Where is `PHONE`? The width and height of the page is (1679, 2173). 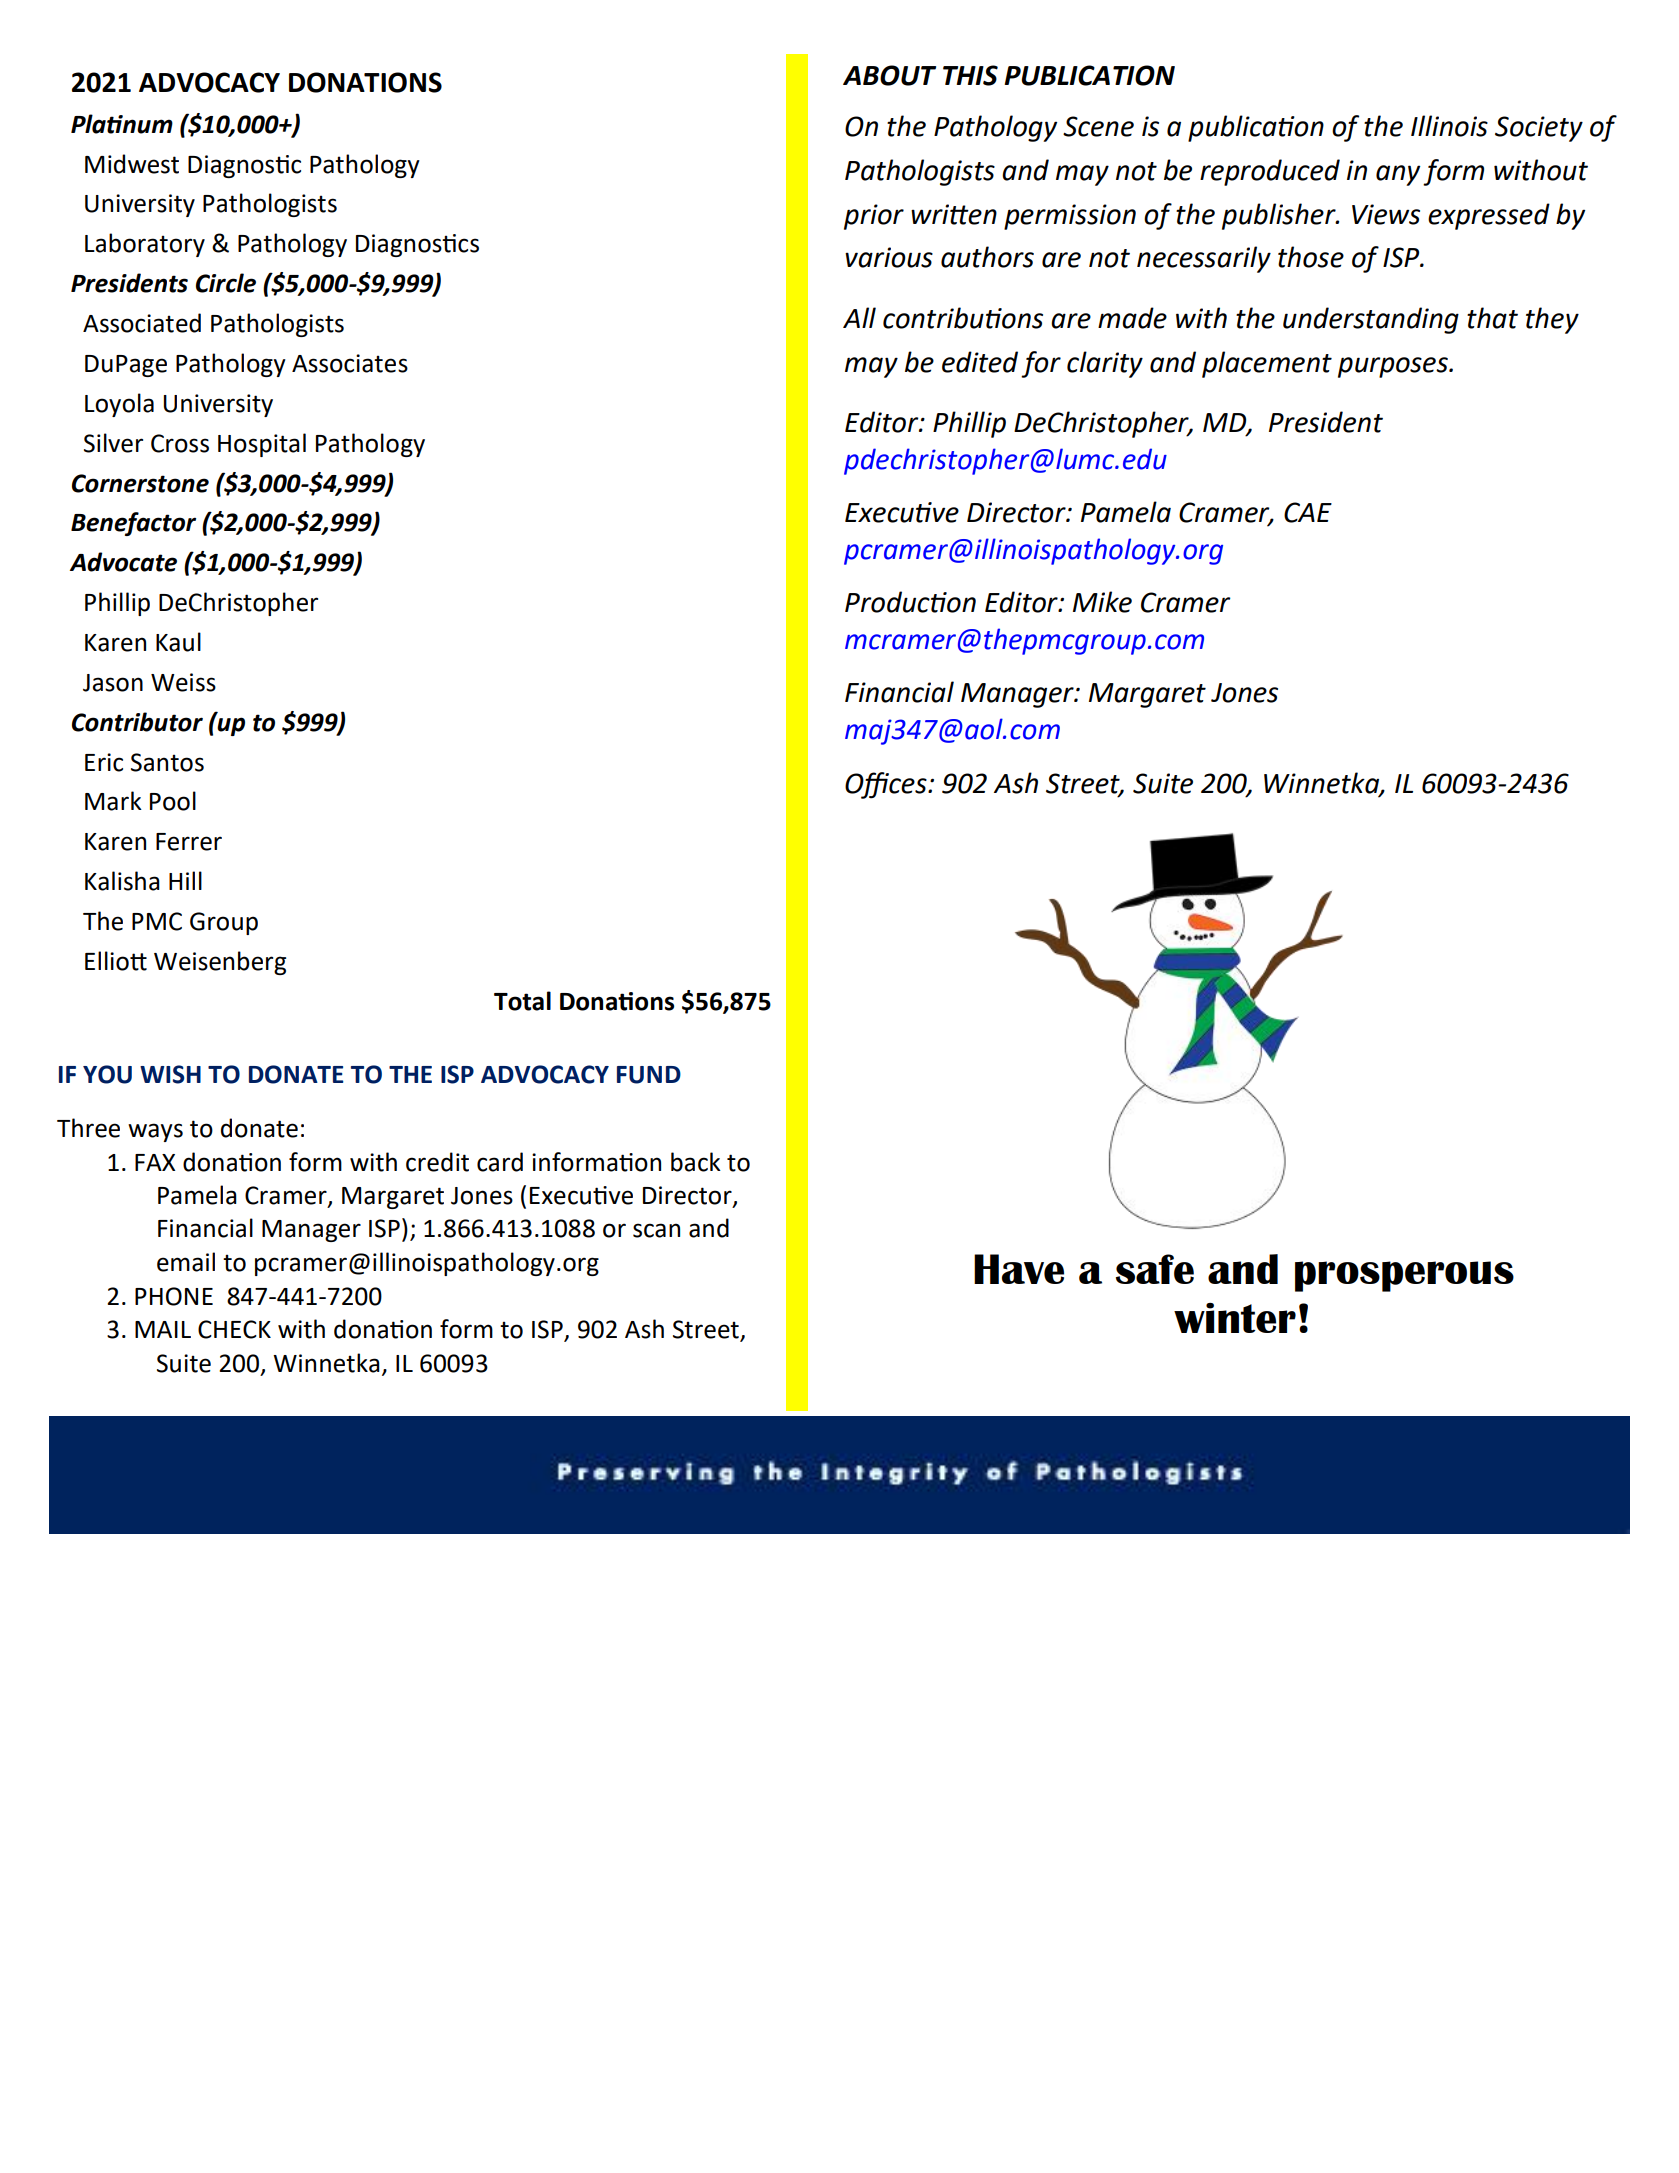
PHONE is located at coordinates (174, 1296).
